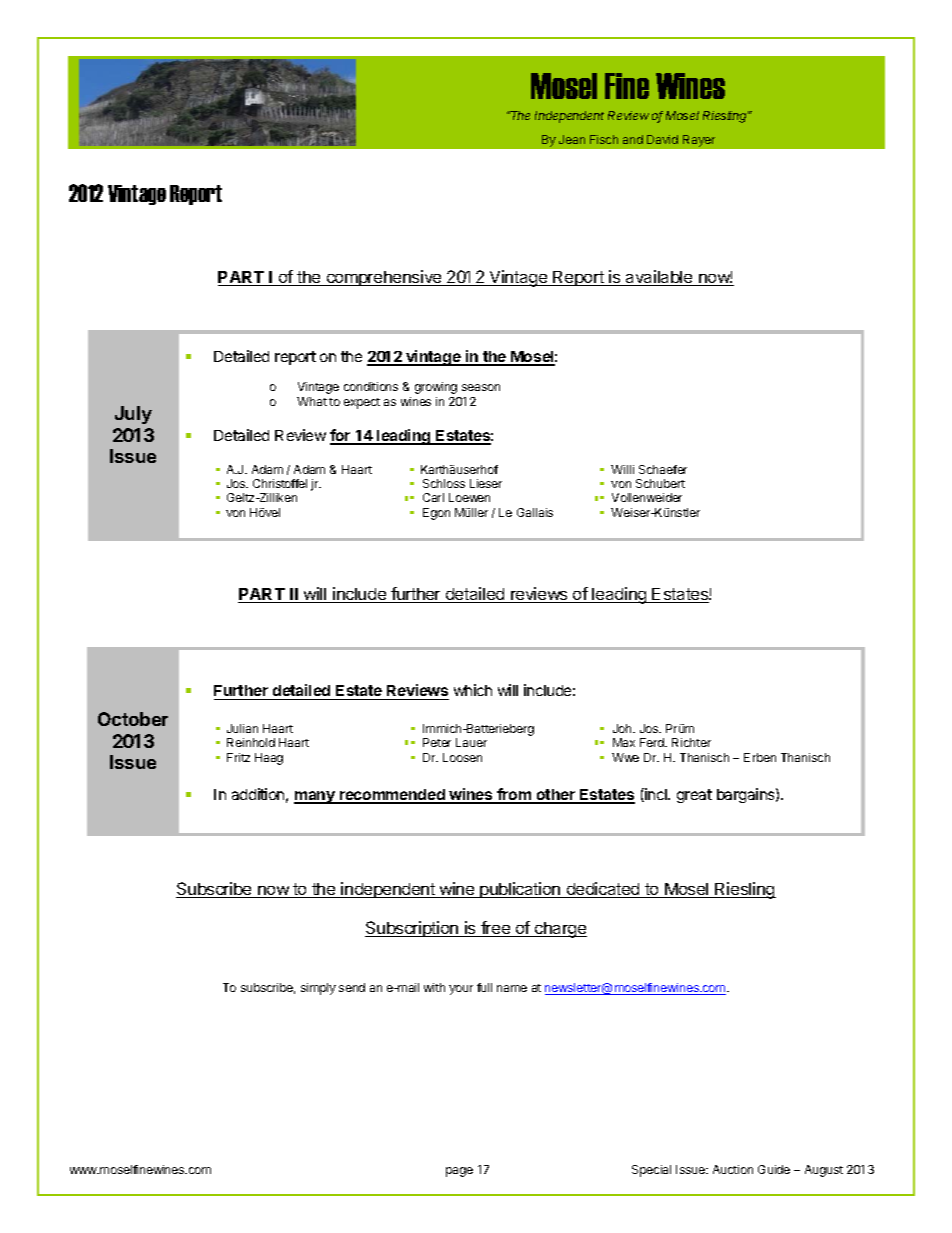  I want to click on Julian, so click(242, 728).
